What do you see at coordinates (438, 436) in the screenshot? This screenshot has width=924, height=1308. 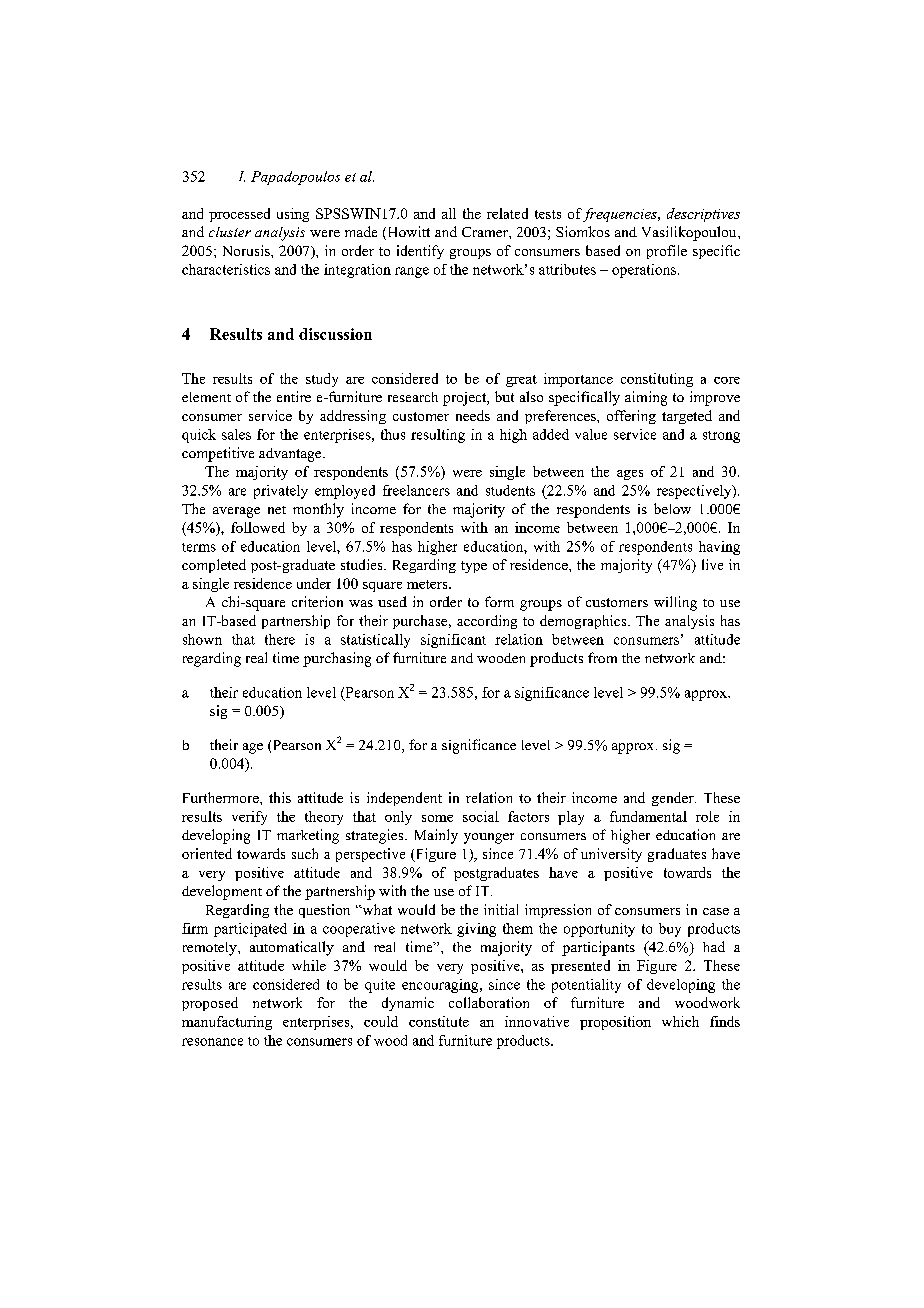 I see `resulting` at bounding box center [438, 436].
